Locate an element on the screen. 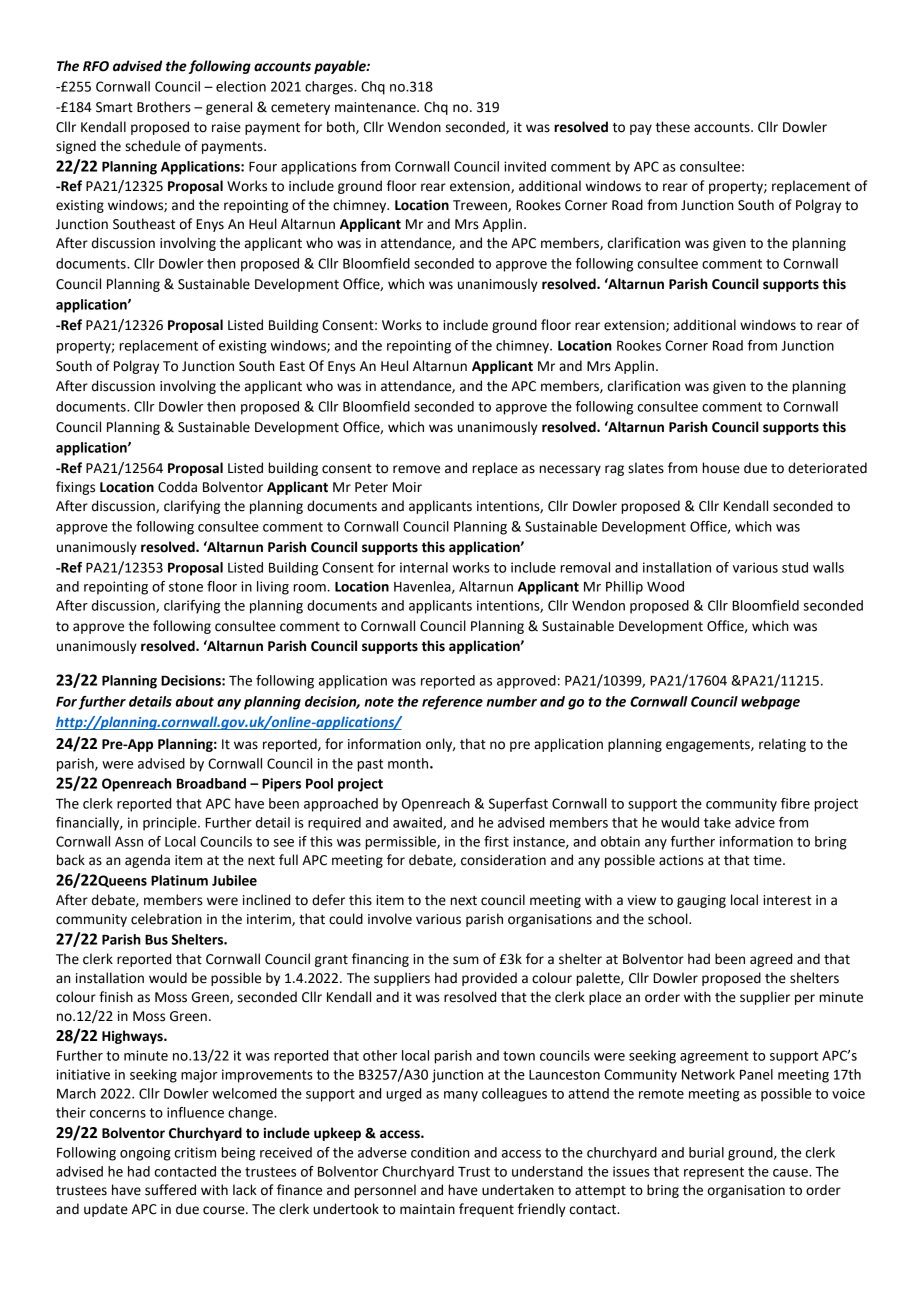 The image size is (924, 1308). remove is located at coordinates (416, 469).
